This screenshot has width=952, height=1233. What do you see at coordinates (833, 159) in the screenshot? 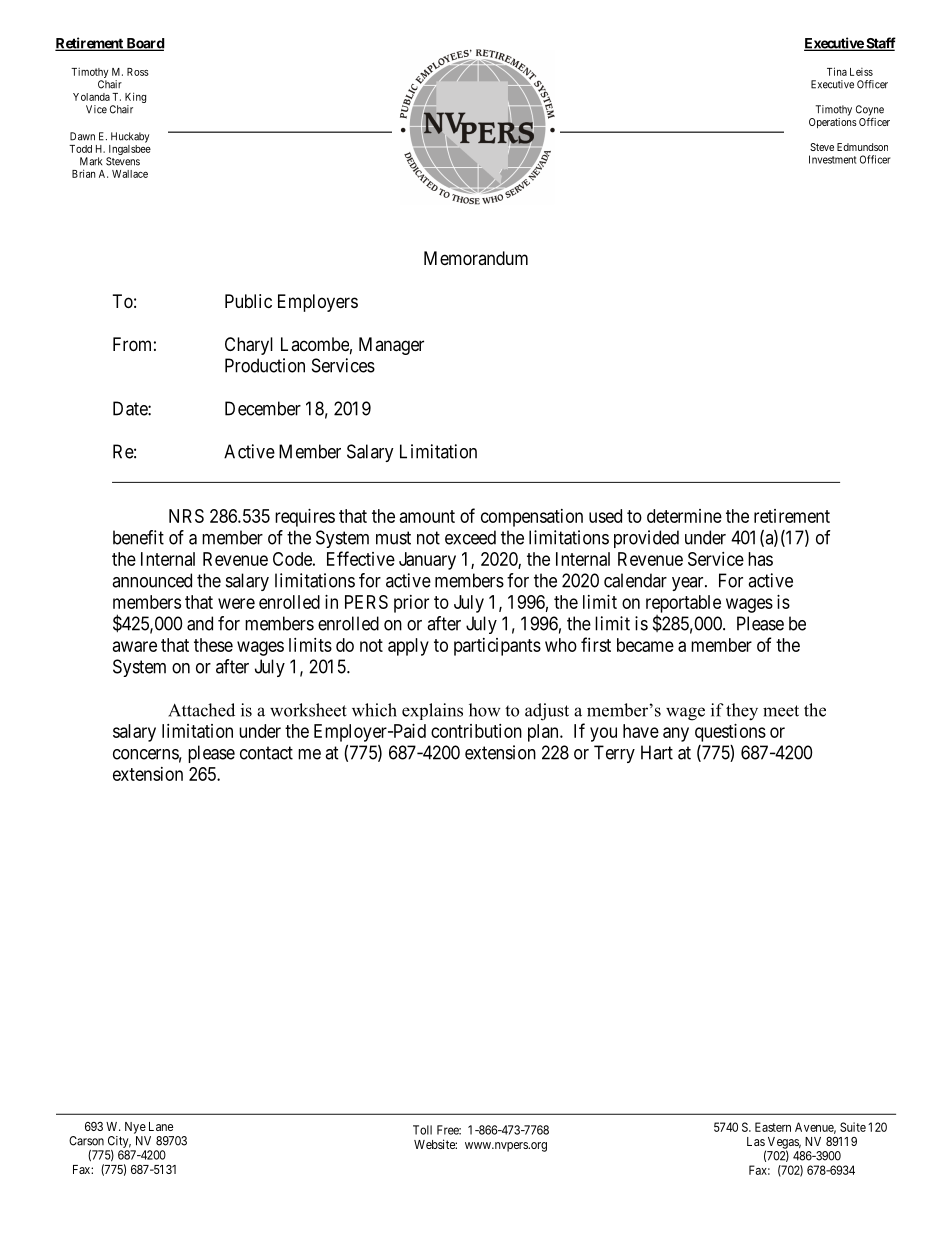
I see `Investment` at bounding box center [833, 159].
